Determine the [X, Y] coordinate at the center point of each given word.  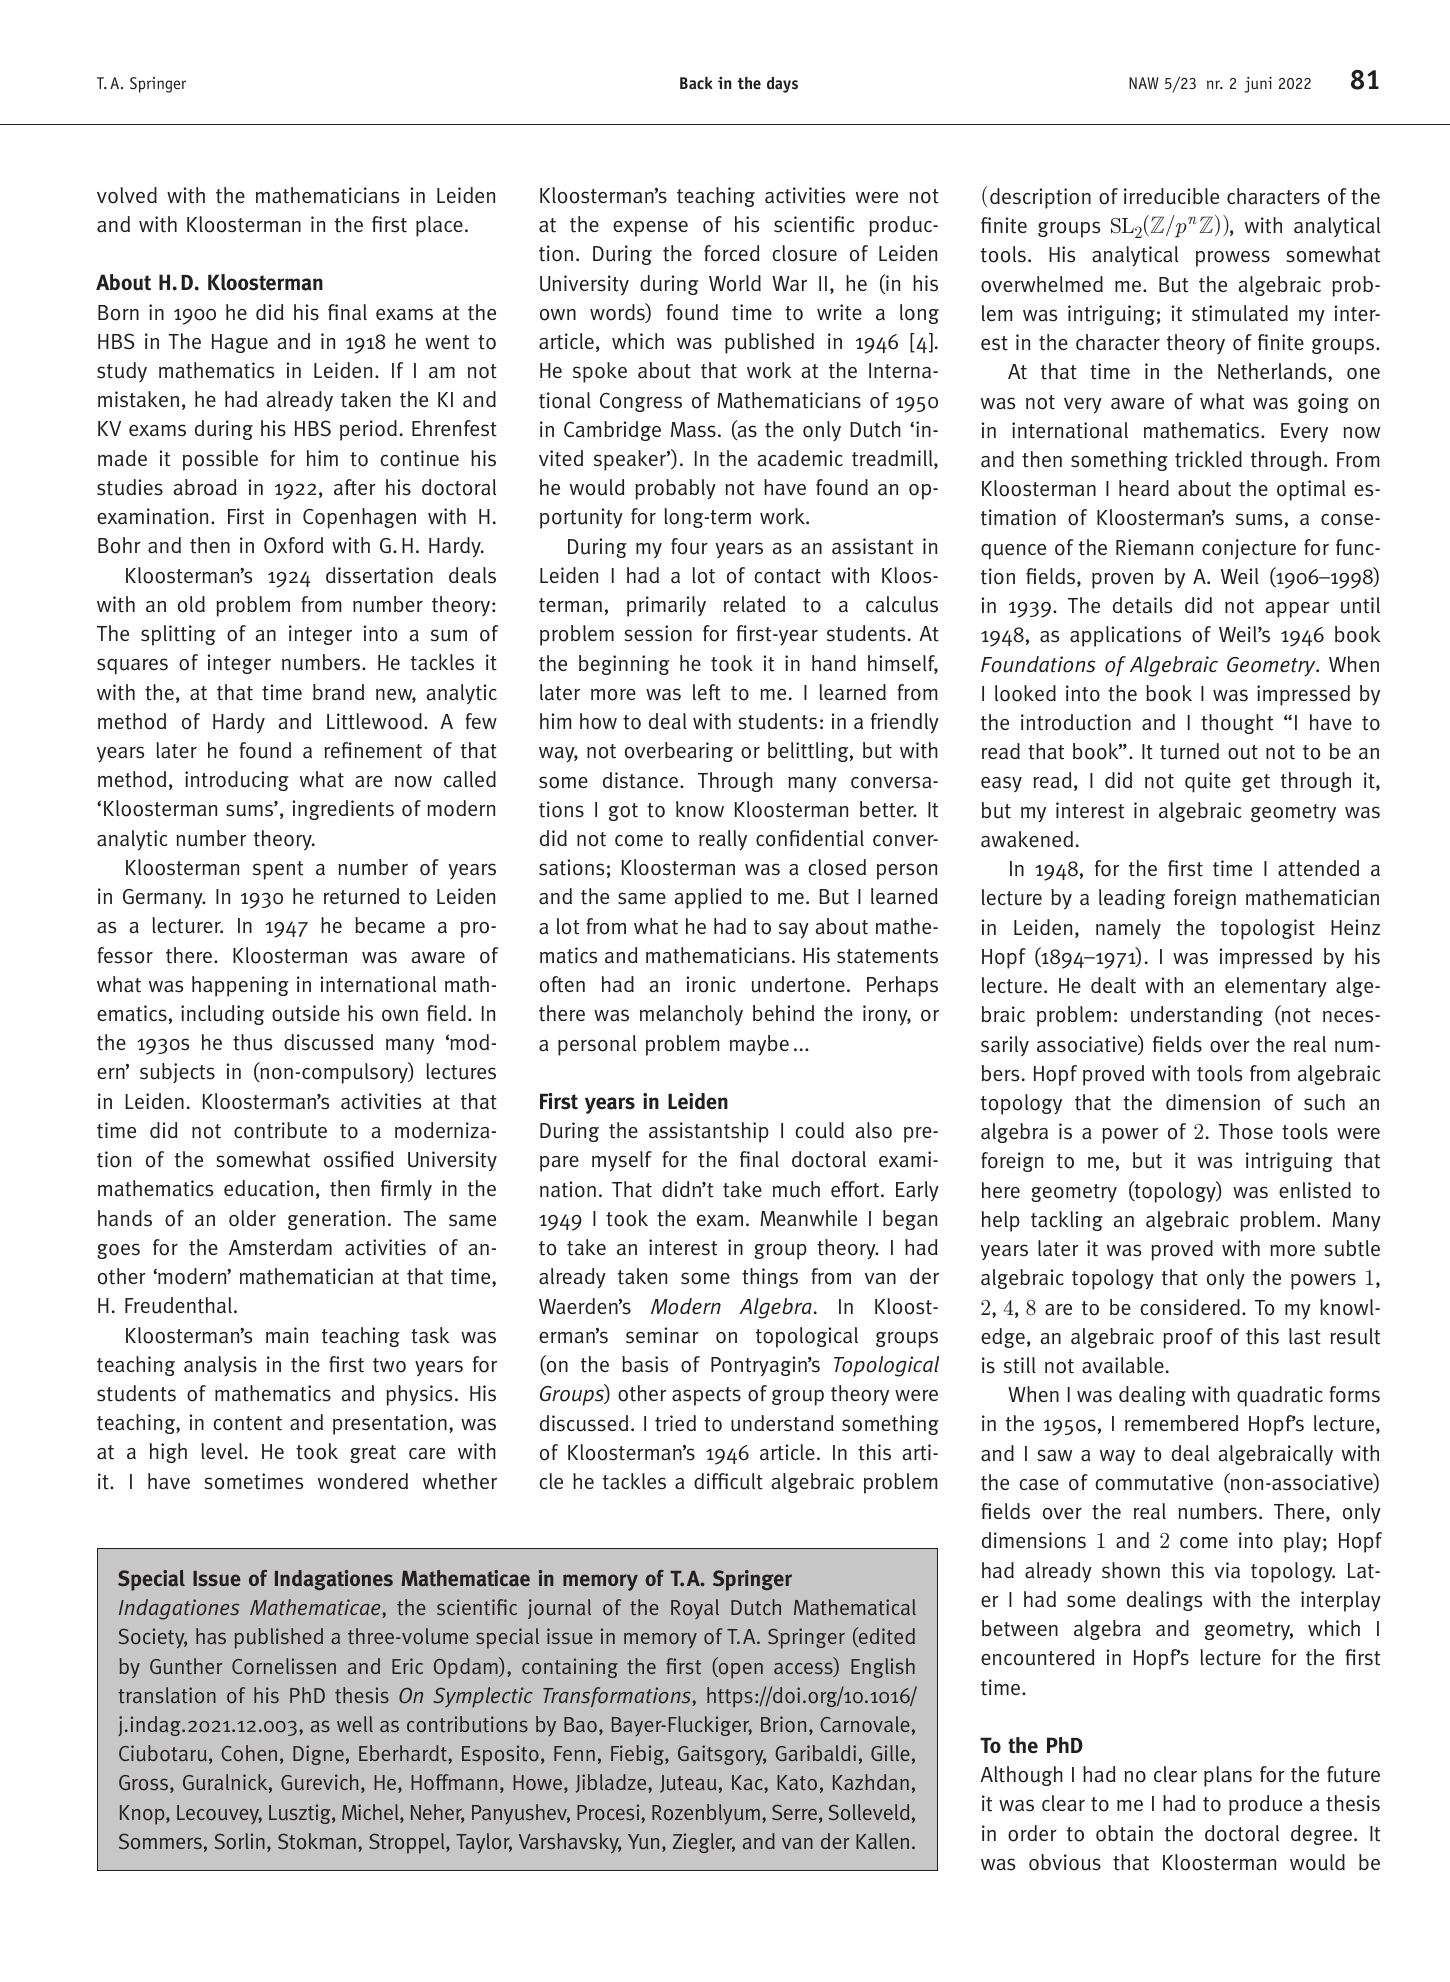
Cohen [249, 1753]
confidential [810, 838]
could [819, 1130]
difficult [728, 1481]
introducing [237, 781]
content [247, 1423]
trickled [1208, 459]
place [439, 226]
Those [1245, 1131]
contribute [280, 1130]
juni [1258, 85]
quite [1208, 782]
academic [800, 458]
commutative [1154, 1482]
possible [220, 460]
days [782, 84]
